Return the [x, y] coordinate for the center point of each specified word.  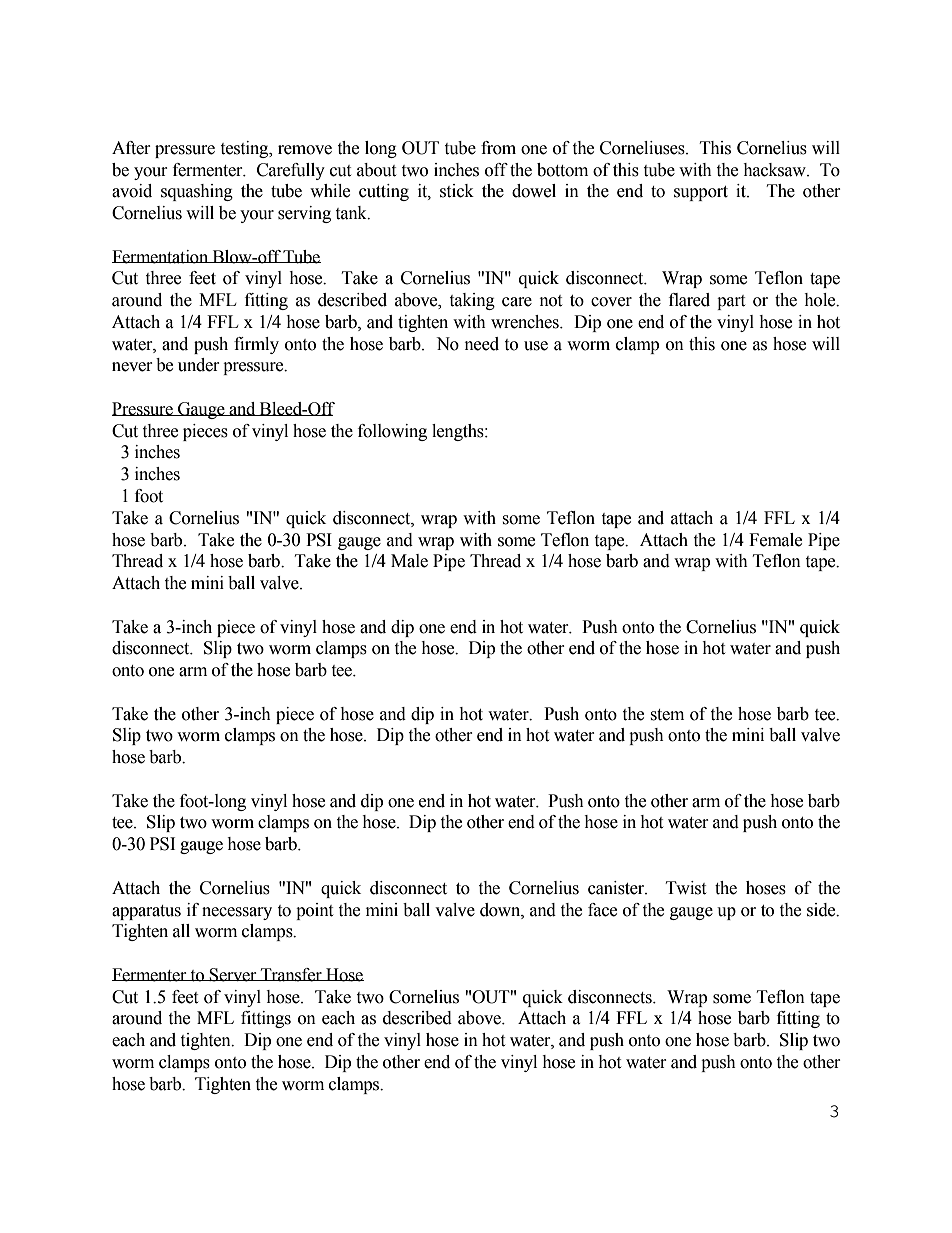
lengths [459, 432]
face [602, 910]
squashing [197, 192]
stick [457, 191]
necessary [237, 913]
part [731, 302]
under [199, 365]
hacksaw [775, 170]
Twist [686, 888]
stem [667, 715]
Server [233, 975]
